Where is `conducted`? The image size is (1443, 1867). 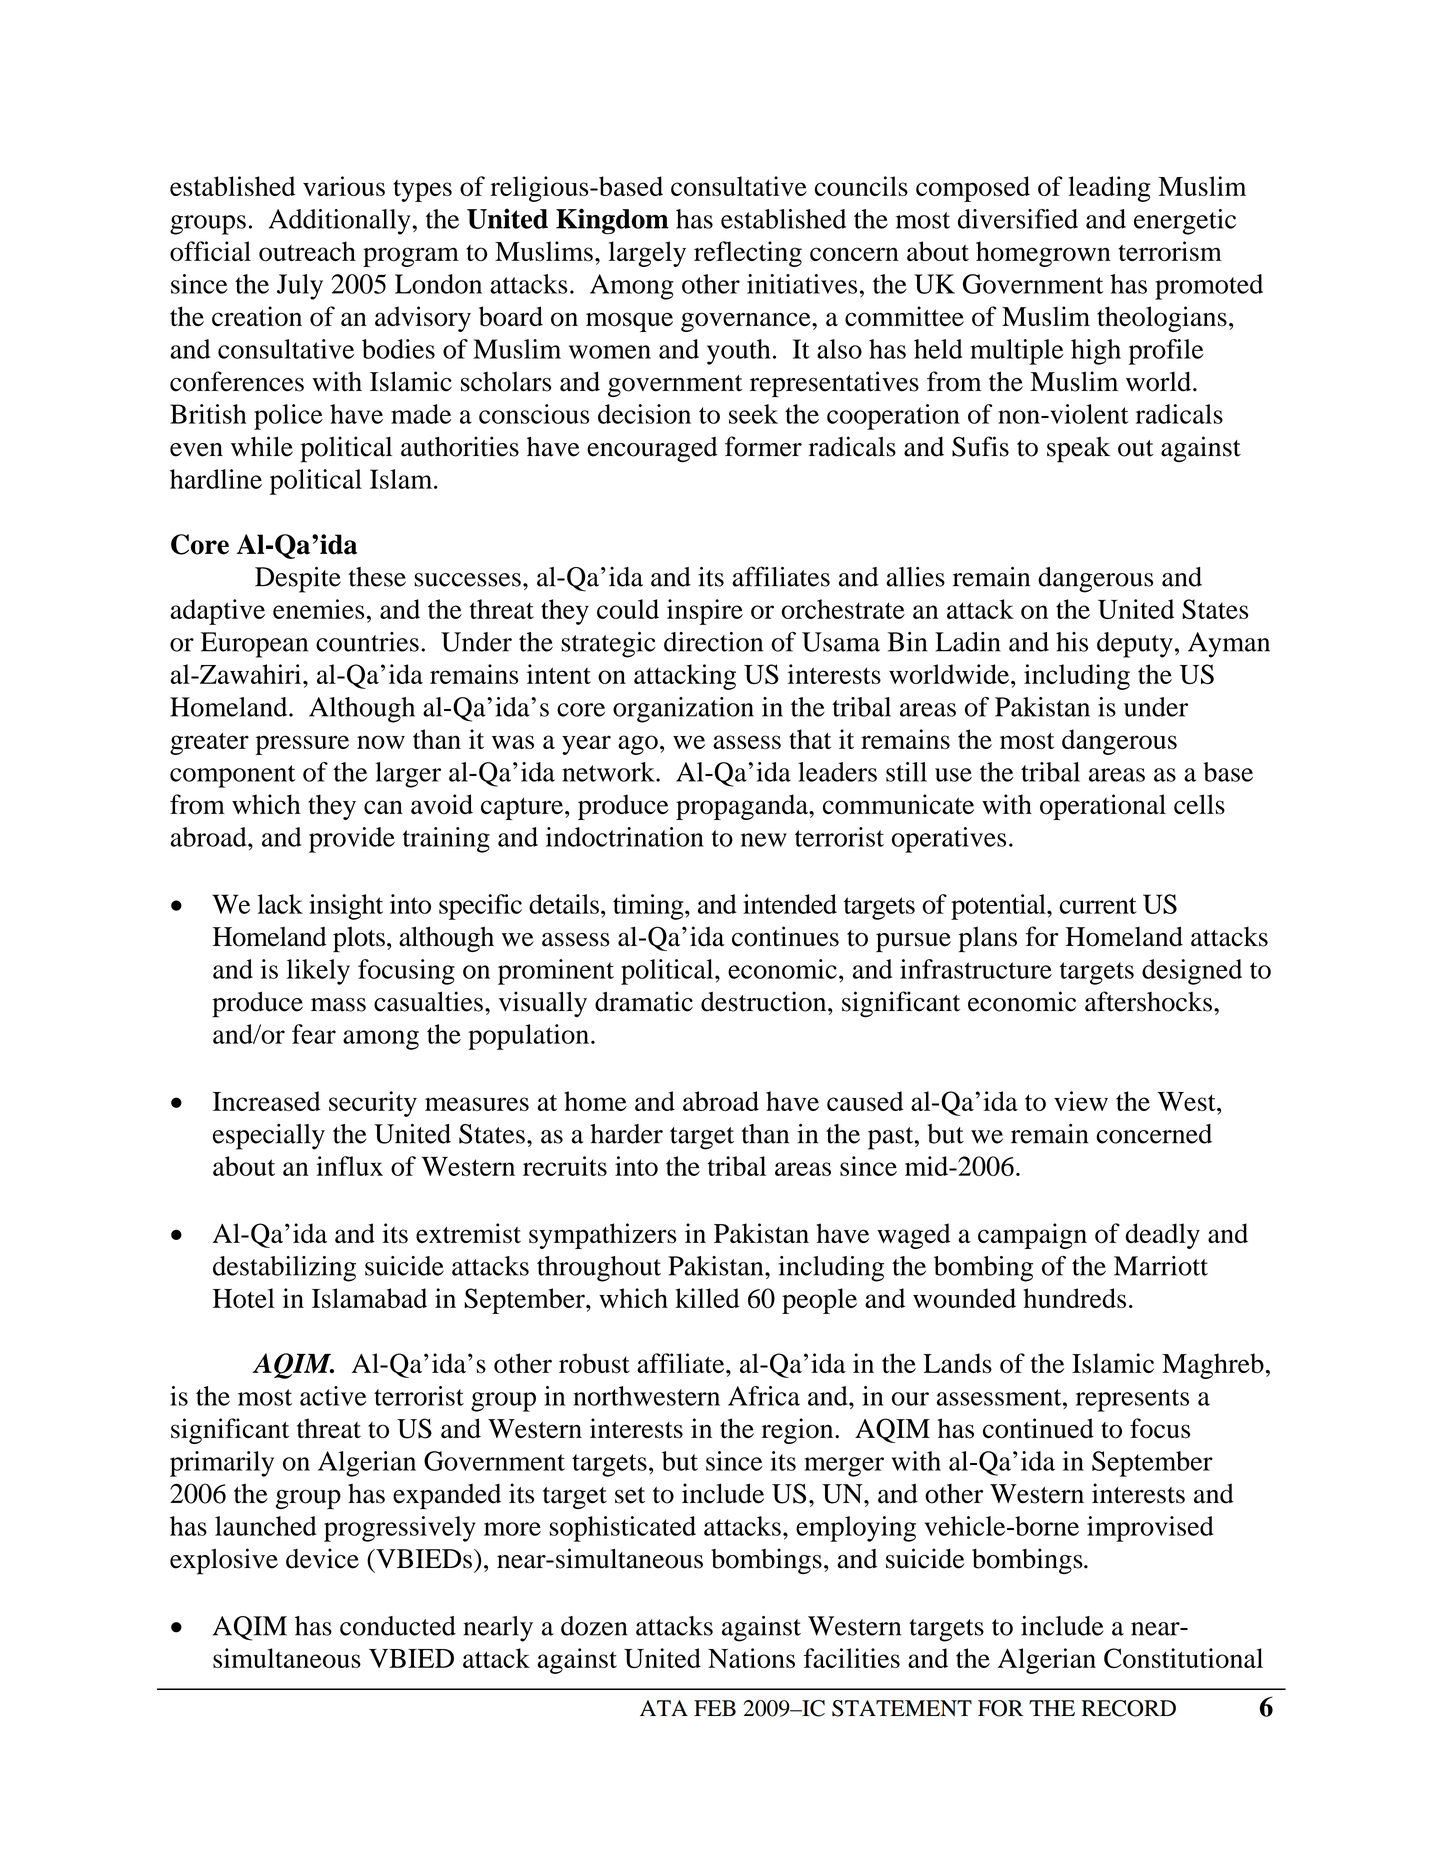
conducted is located at coordinates (398, 1626).
